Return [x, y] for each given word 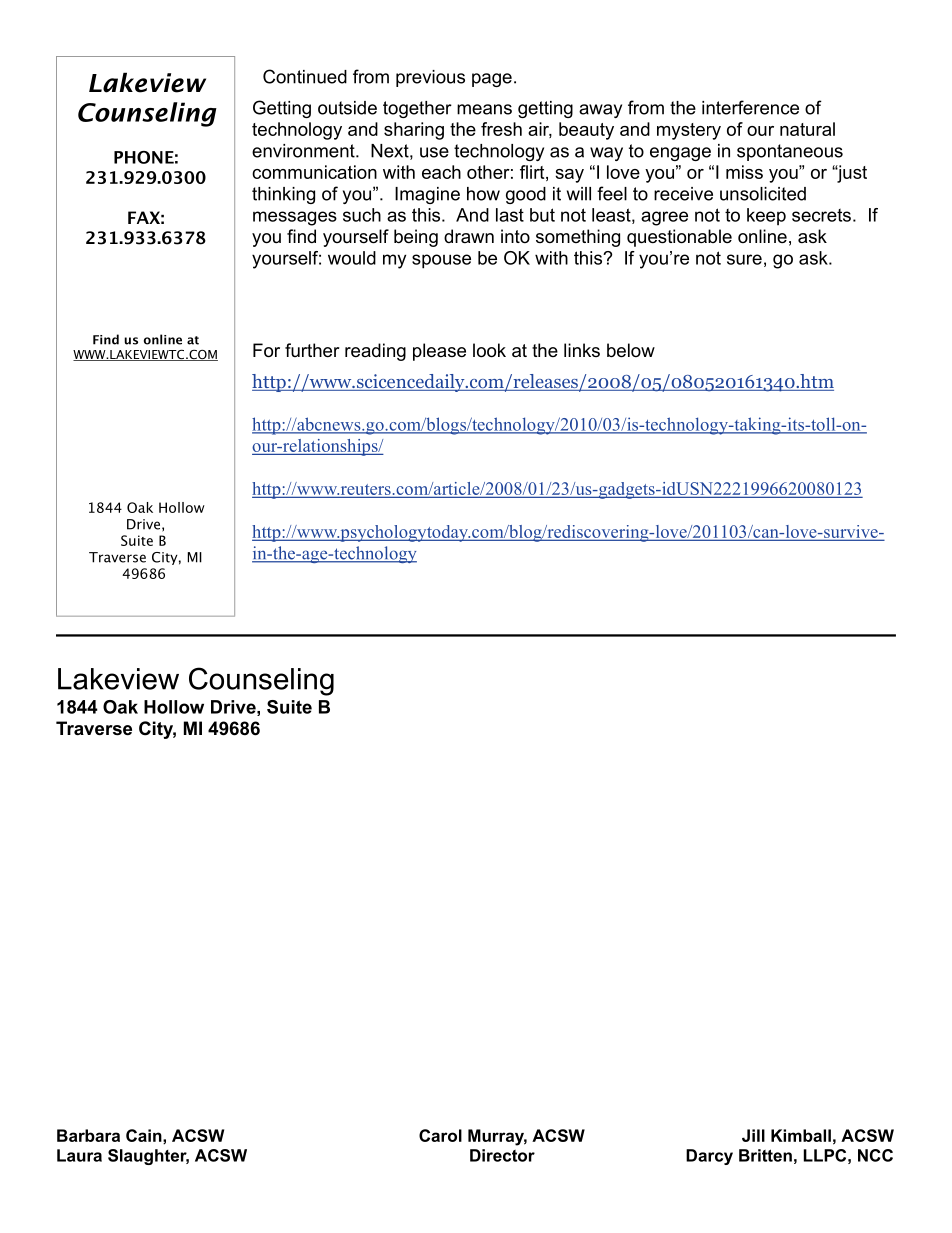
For [266, 350]
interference [750, 107]
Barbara [88, 1135]
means [484, 109]
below [631, 350]
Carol [440, 1135]
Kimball [801, 1135]
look [489, 350]
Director [502, 1155]
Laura [79, 1155]
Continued [305, 76]
